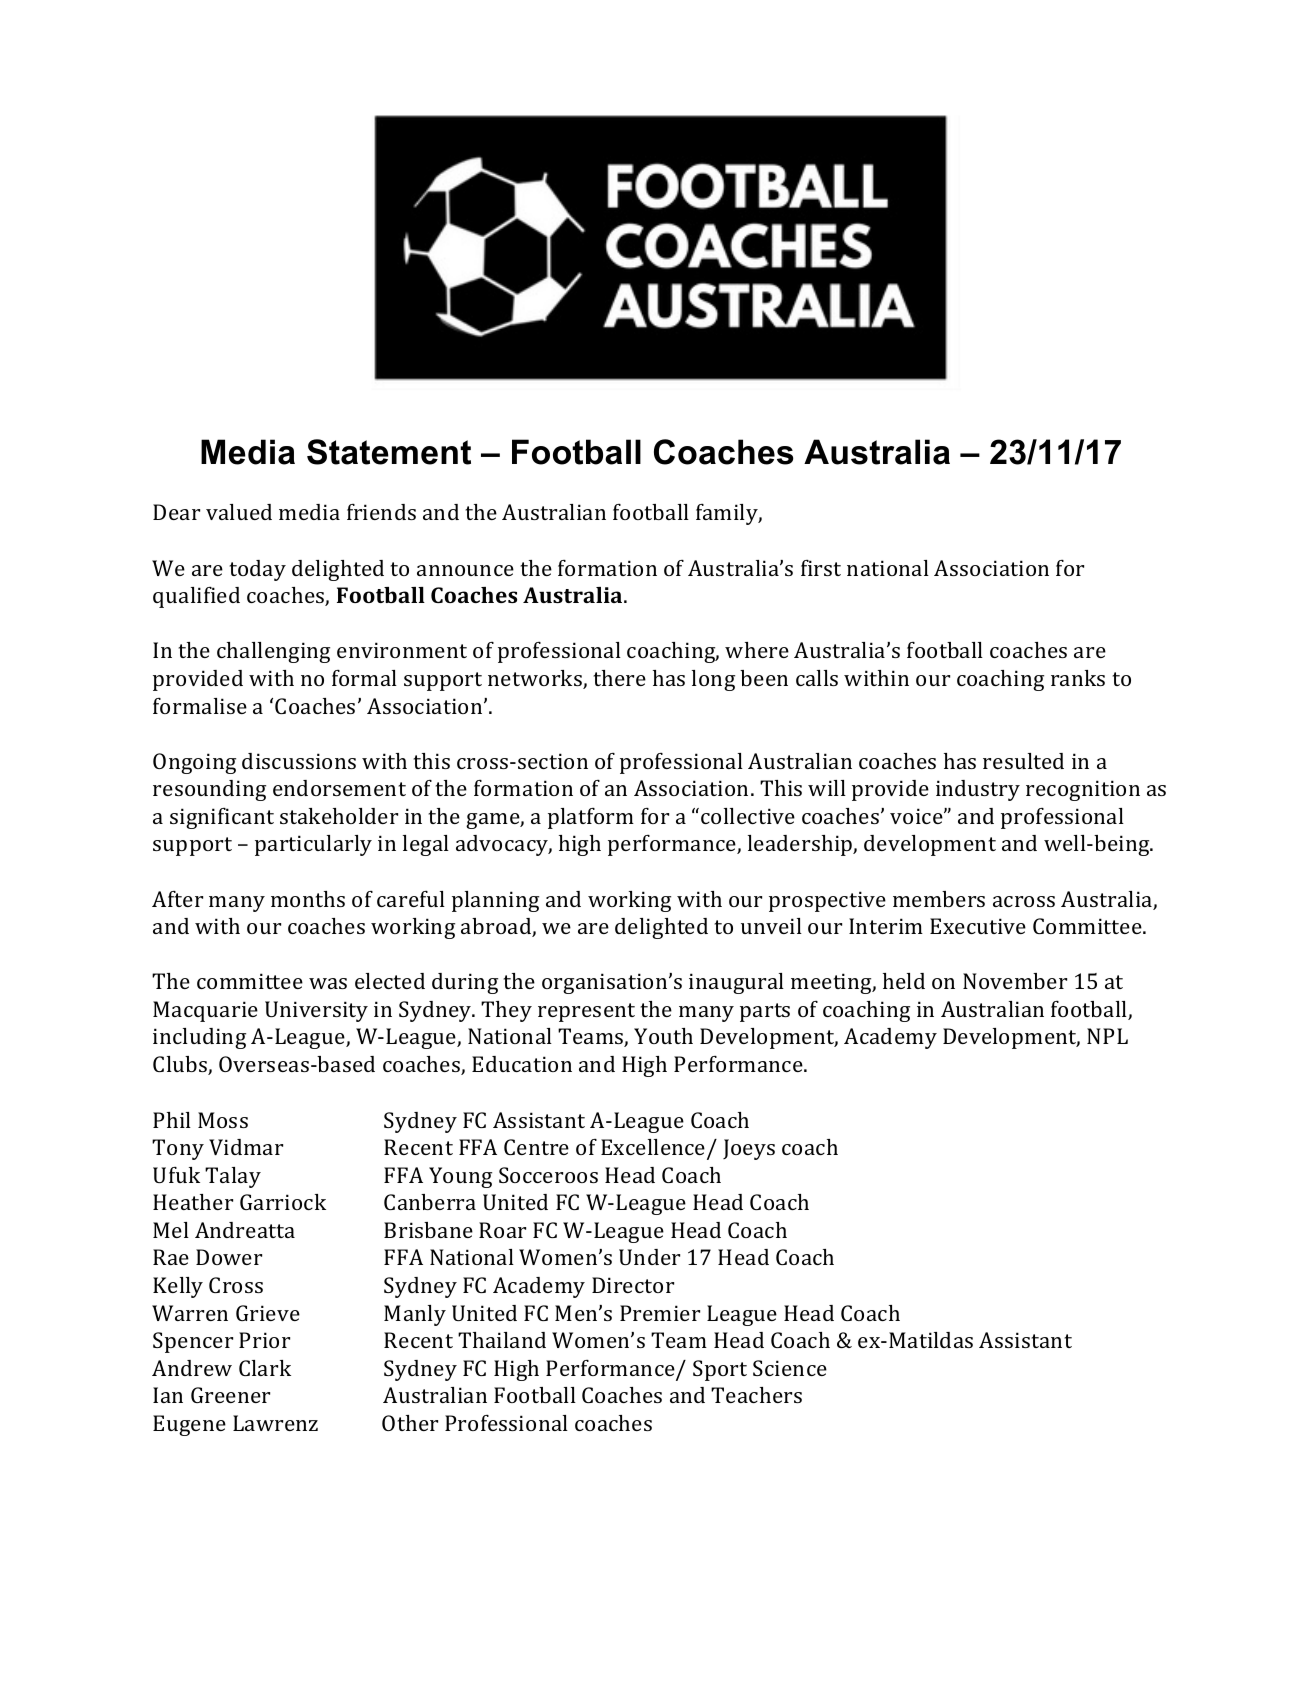 The image size is (1310, 1695). Describe the element at coordinates (663, 1036) in the screenshot. I see `Youth` at that location.
